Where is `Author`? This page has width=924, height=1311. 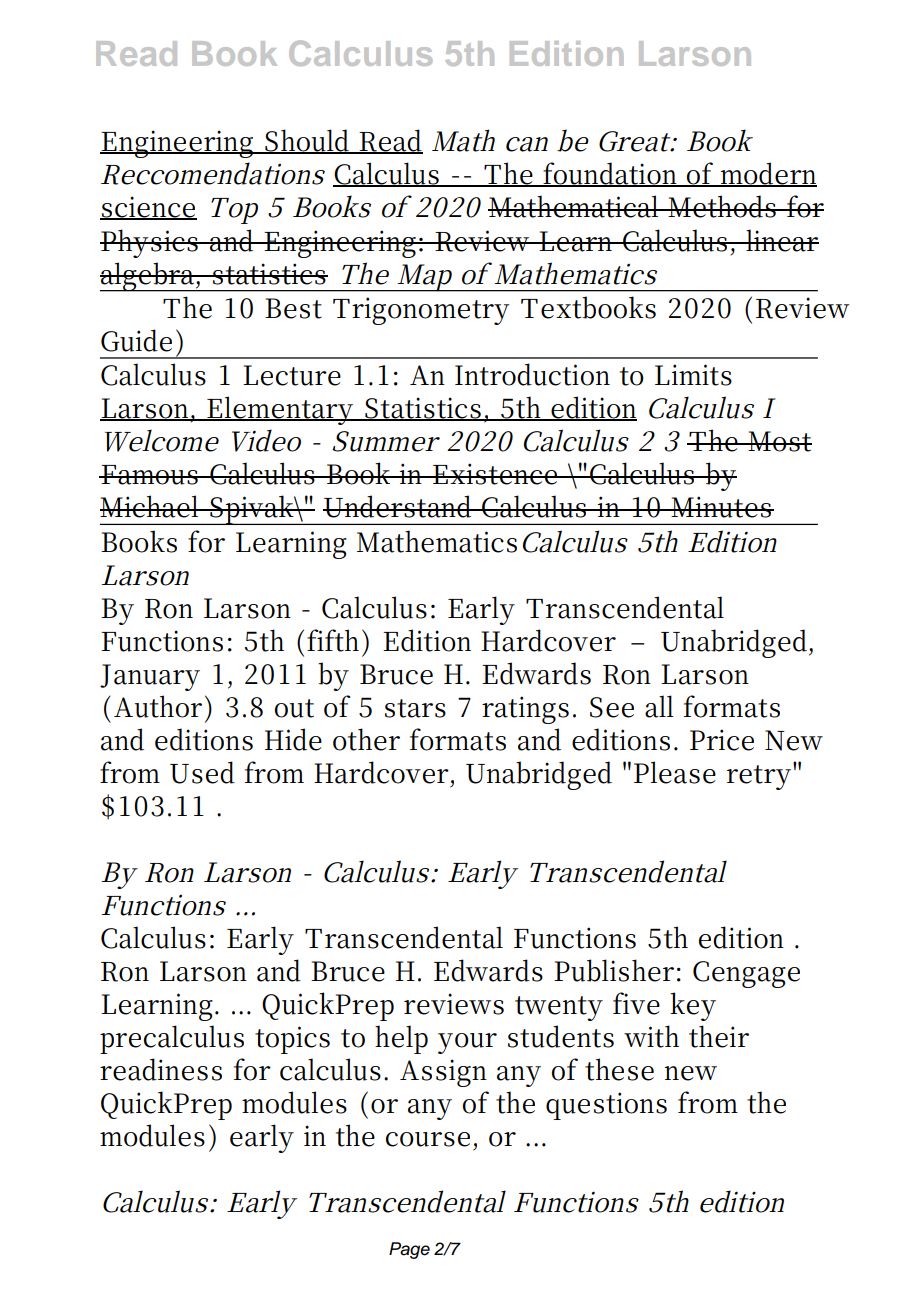 Author is located at coordinates (158, 706).
